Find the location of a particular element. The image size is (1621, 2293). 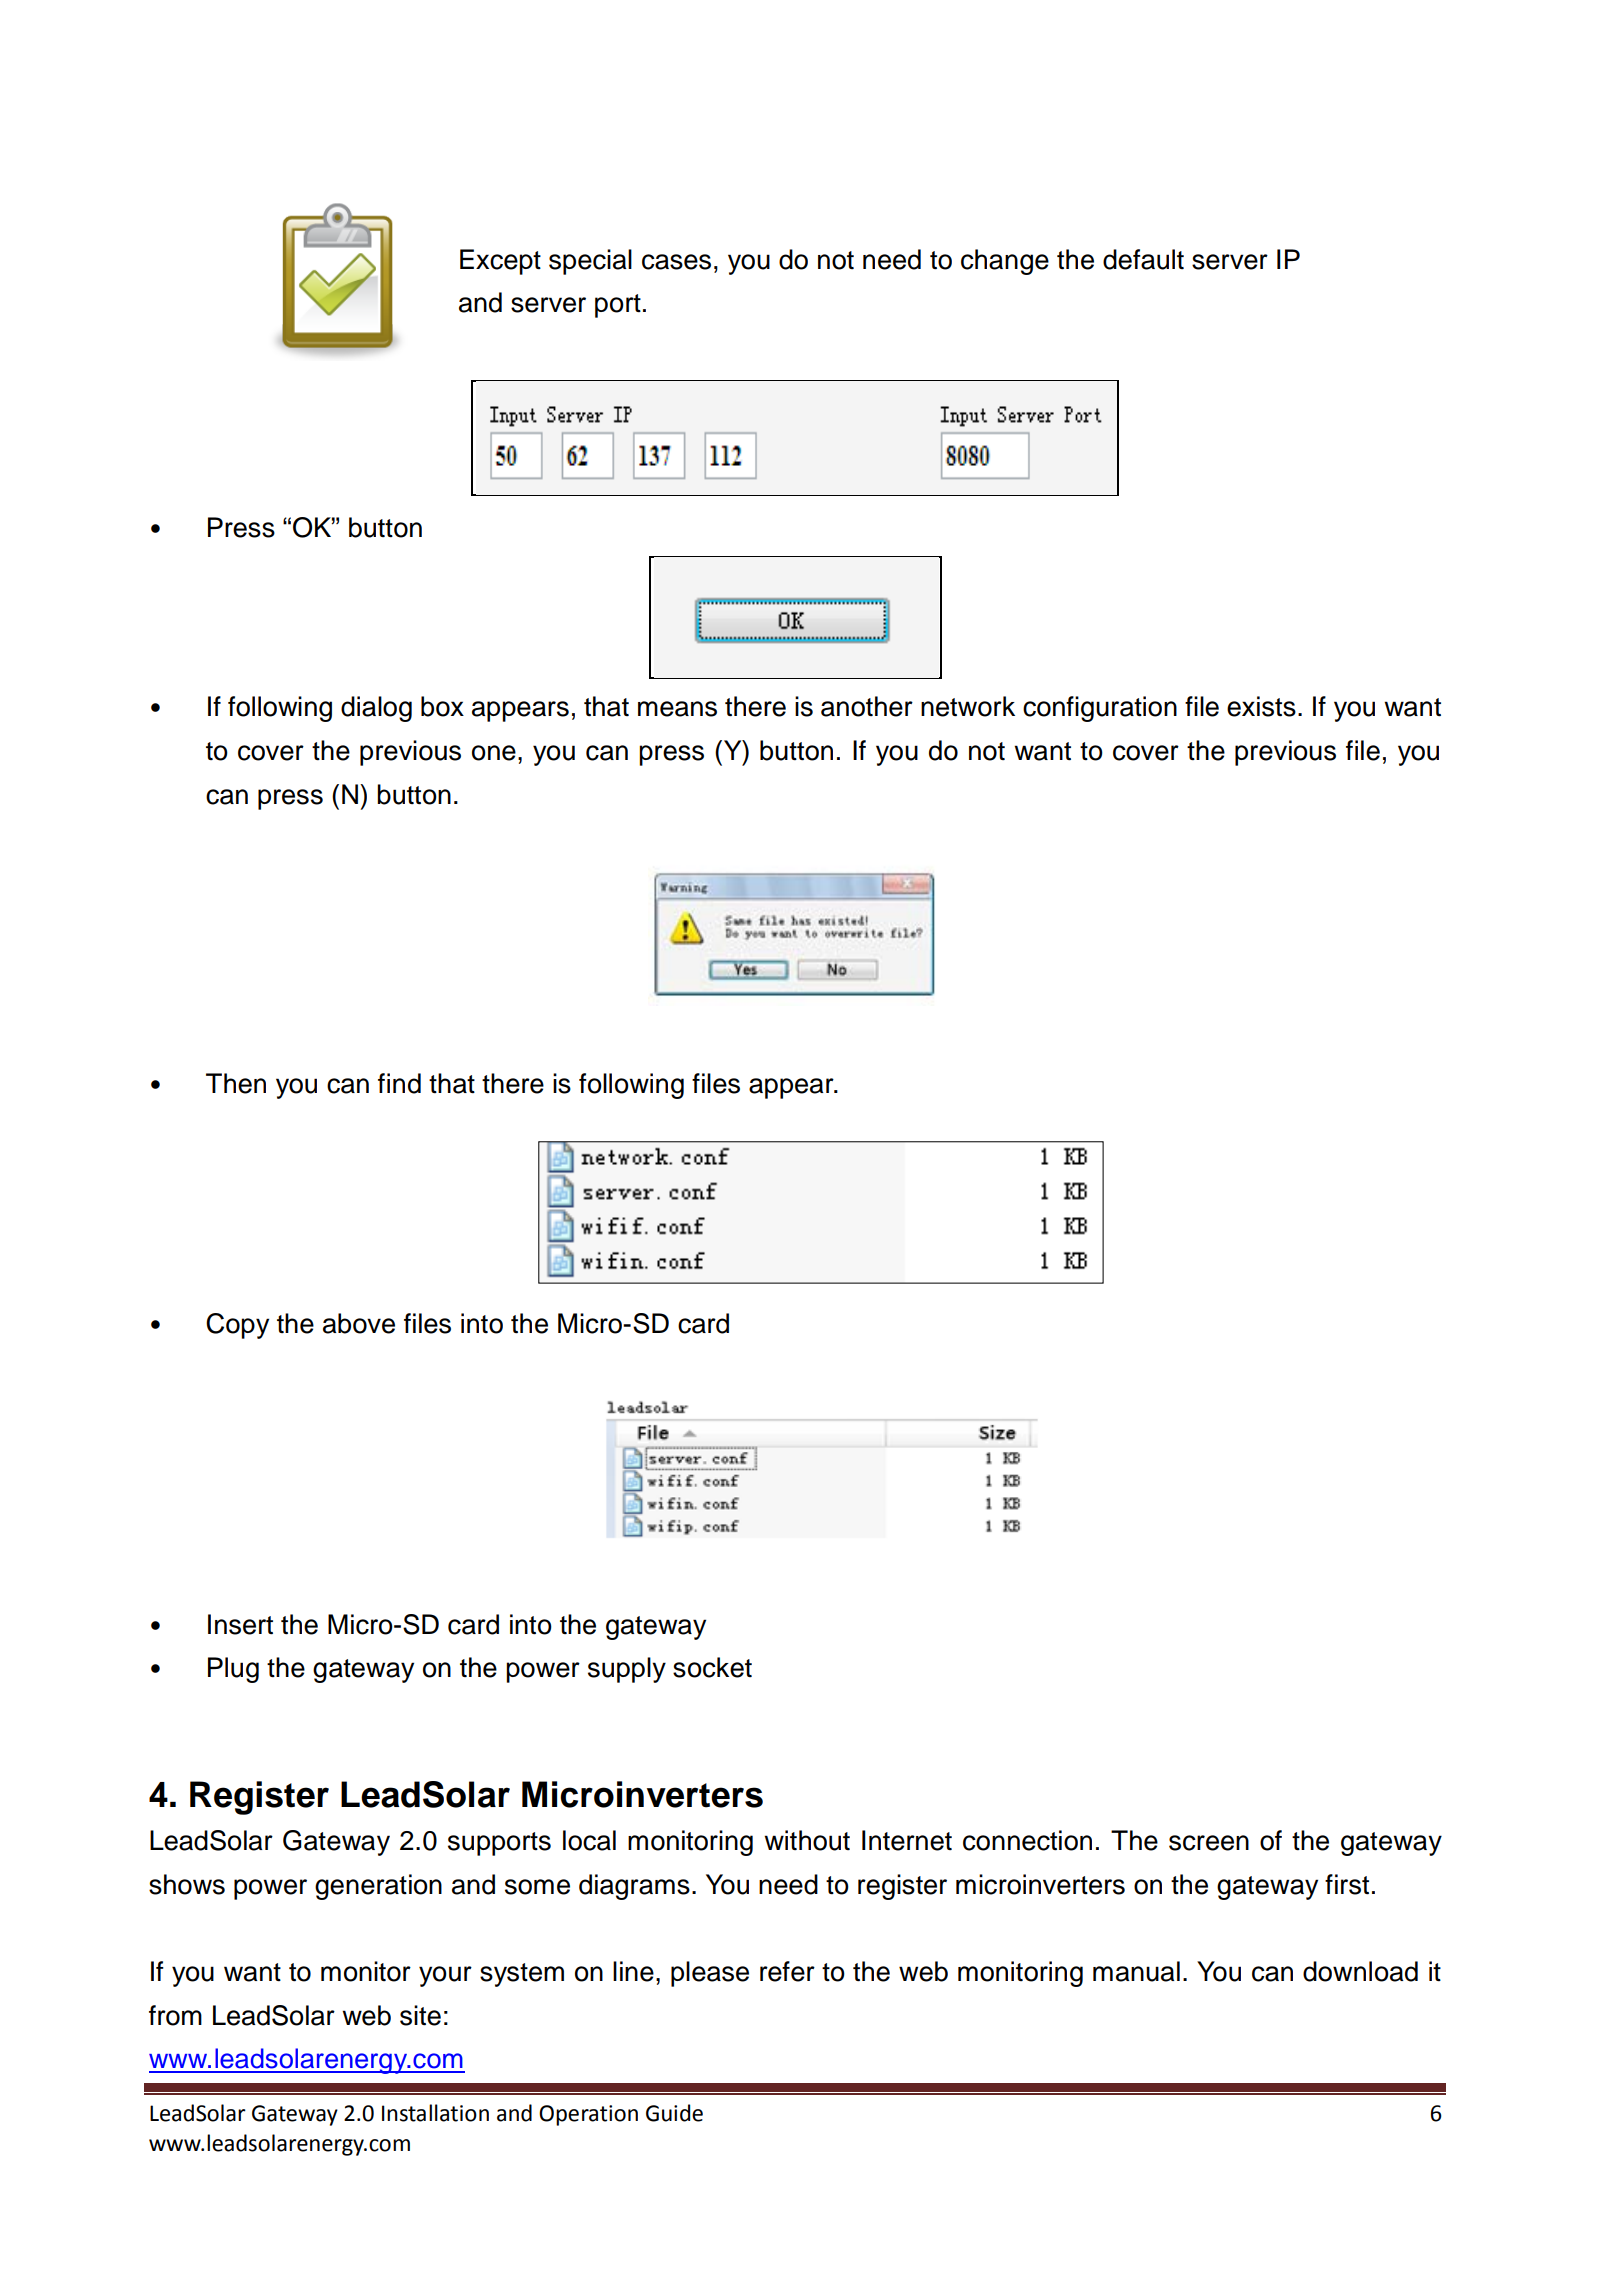

find is located at coordinates (399, 1083).
